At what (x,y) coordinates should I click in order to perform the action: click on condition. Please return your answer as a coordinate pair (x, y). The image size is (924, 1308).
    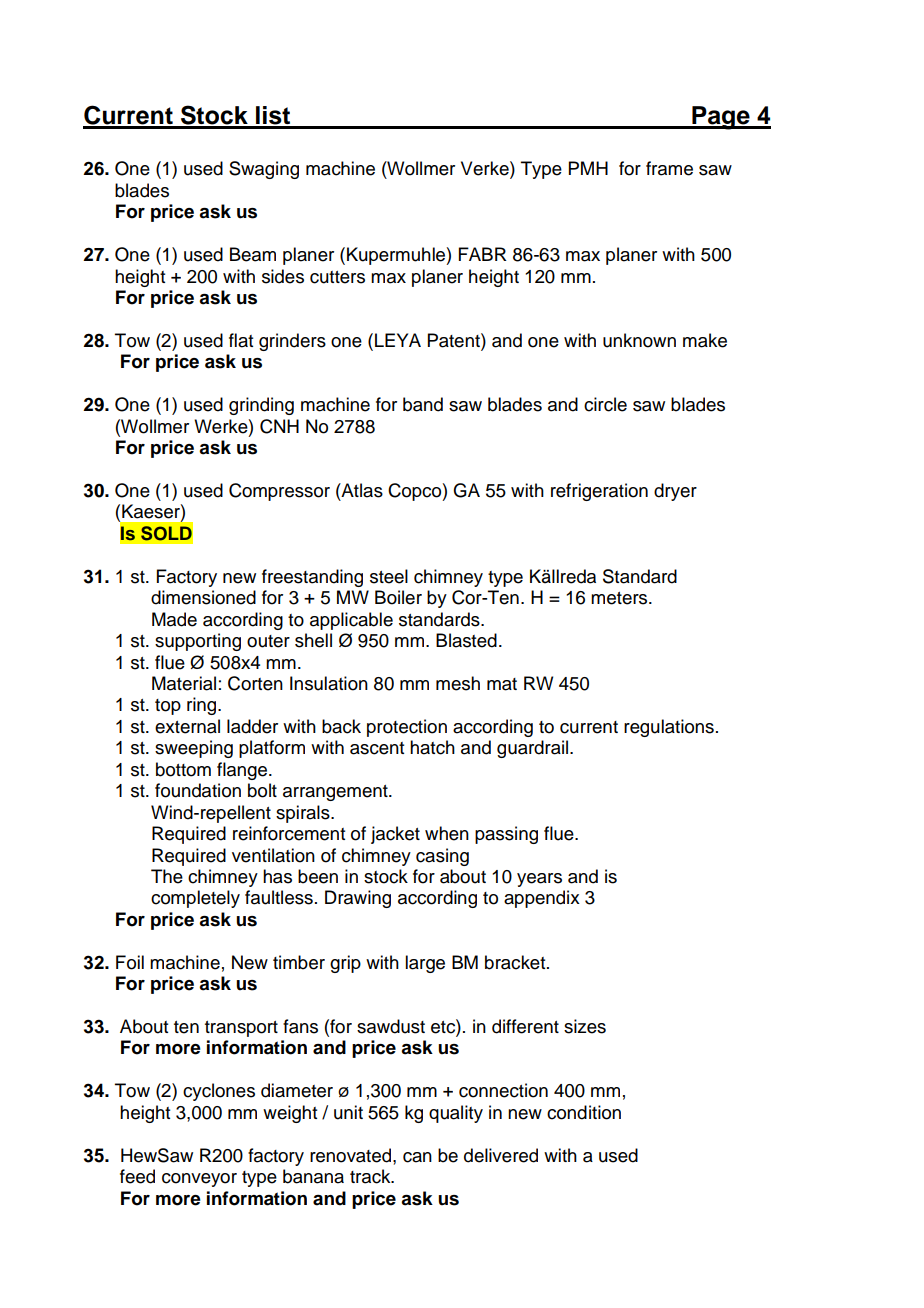
    Looking at the image, I should click on (584, 1112).
